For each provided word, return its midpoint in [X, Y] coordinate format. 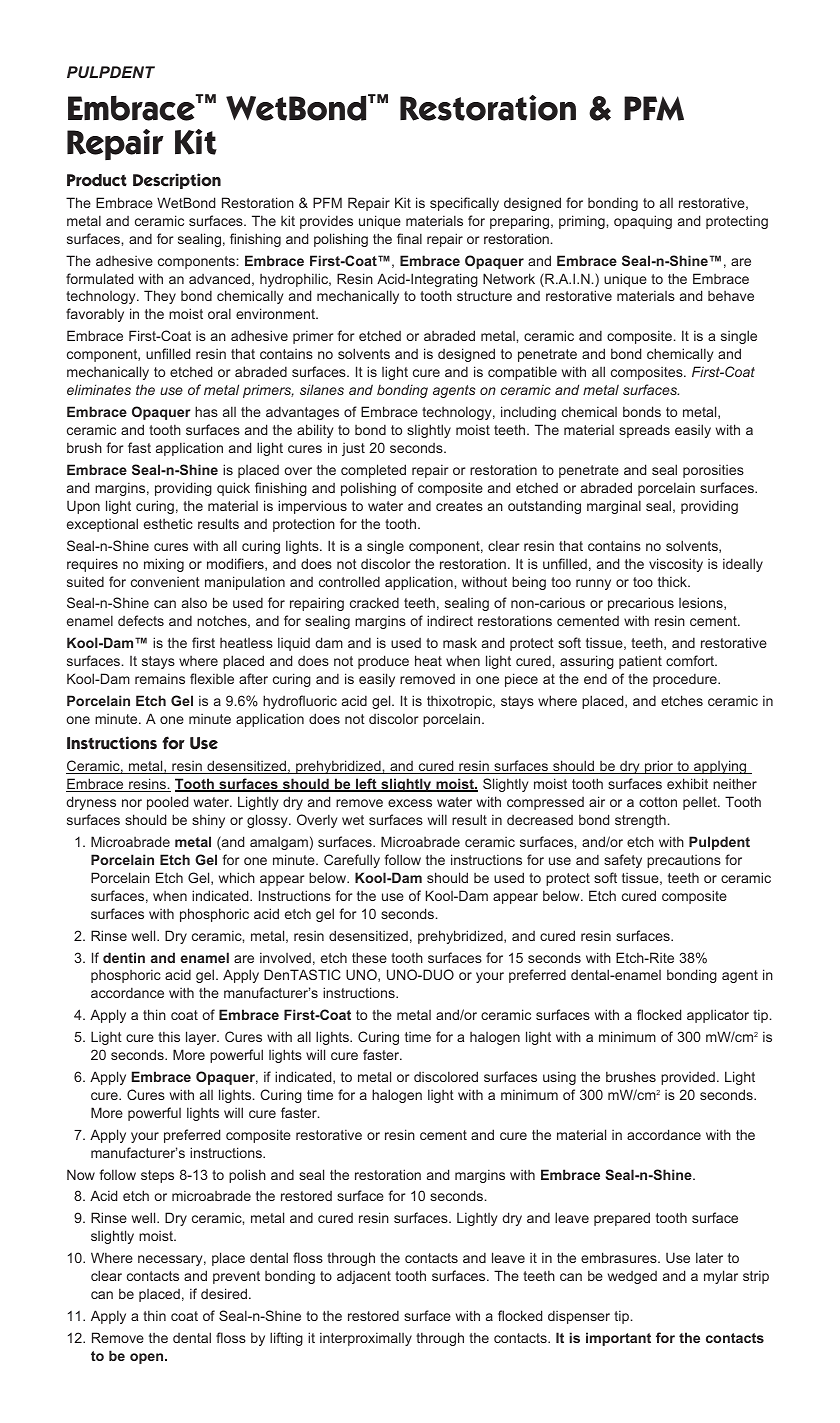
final [409, 238]
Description [177, 181]
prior [659, 767]
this [169, 1036]
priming [583, 222]
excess [410, 803]
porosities [713, 471]
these [369, 957]
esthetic [168, 524]
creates [459, 506]
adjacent [364, 1277]
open [148, 1358]
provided [688, 1078]
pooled [167, 803]
